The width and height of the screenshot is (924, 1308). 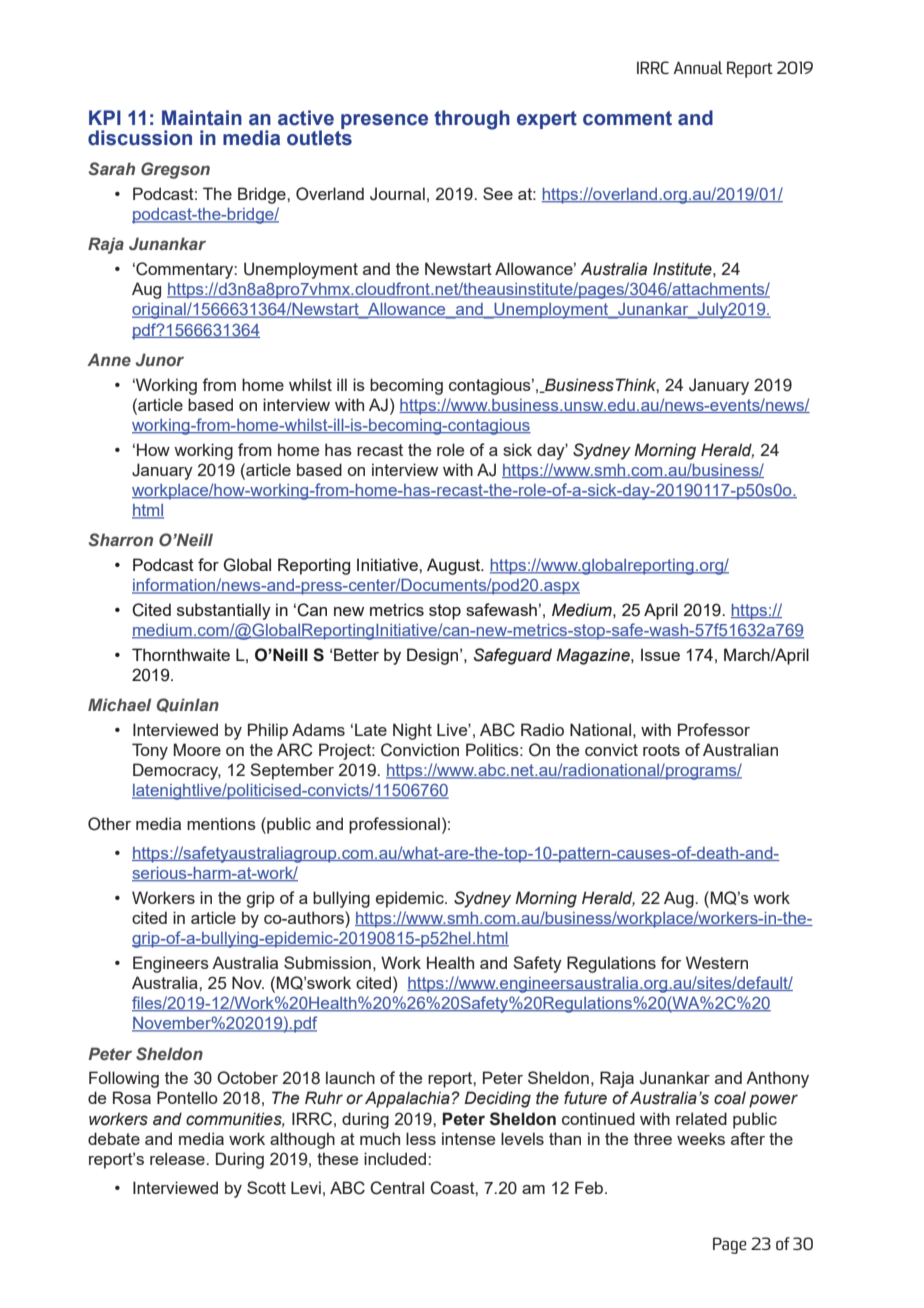 I want to click on Annual, so click(x=698, y=67).
